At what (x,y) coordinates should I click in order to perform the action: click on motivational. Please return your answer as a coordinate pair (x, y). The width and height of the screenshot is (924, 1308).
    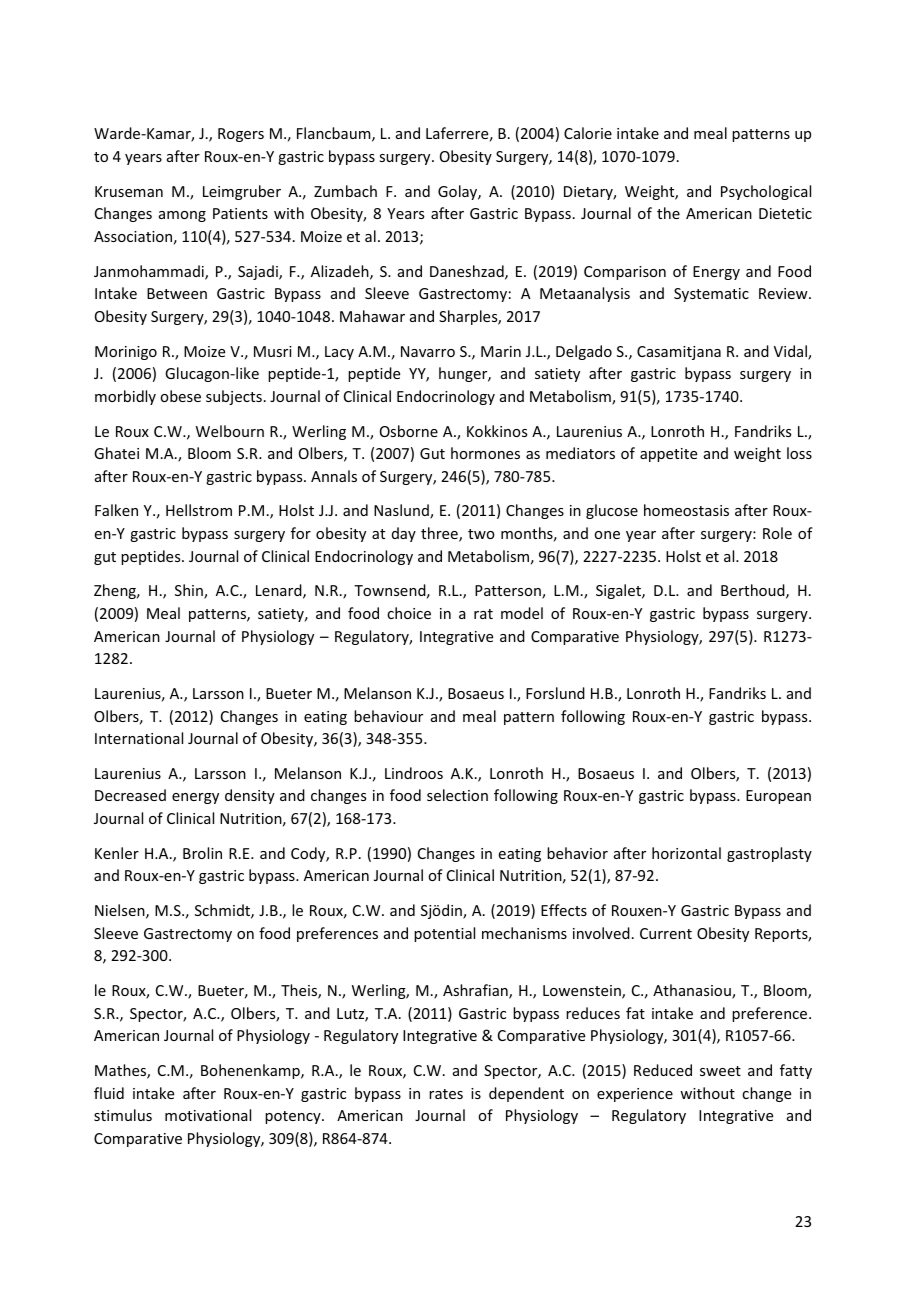
    Looking at the image, I should click on (208, 1115).
